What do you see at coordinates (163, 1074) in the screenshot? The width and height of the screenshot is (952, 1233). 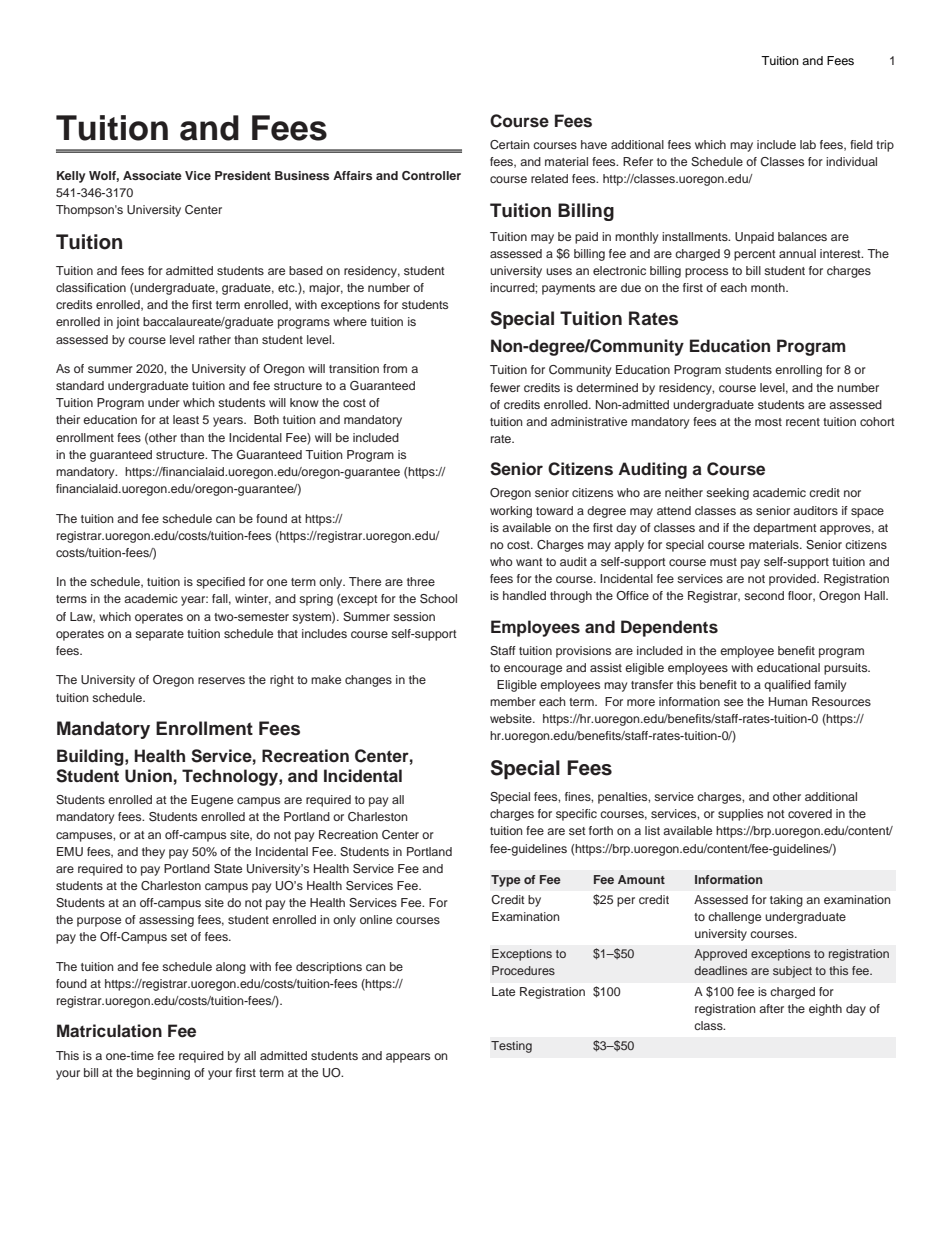 I see `beginning` at bounding box center [163, 1074].
